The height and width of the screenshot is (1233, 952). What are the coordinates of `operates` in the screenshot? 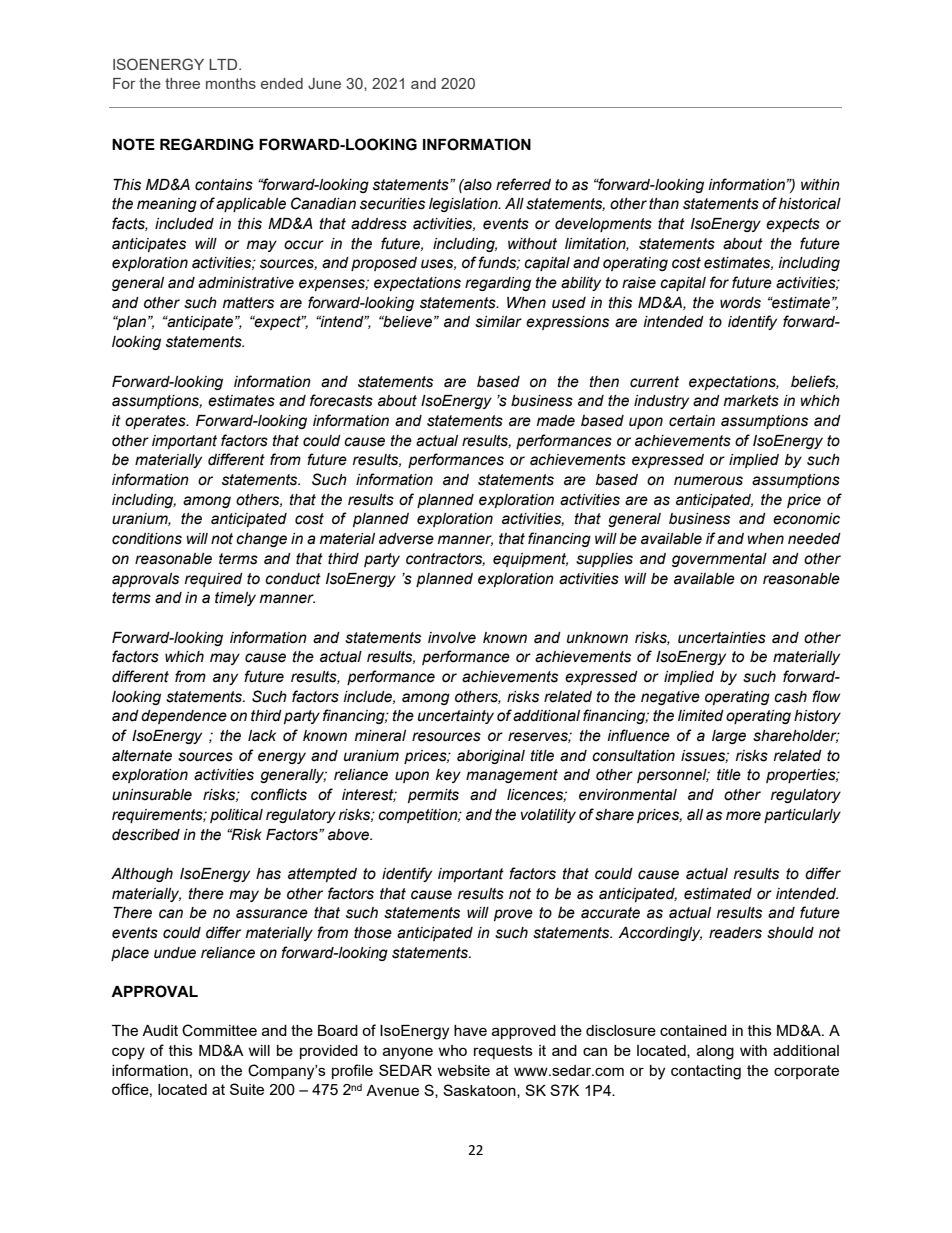 It's located at (156, 422).
